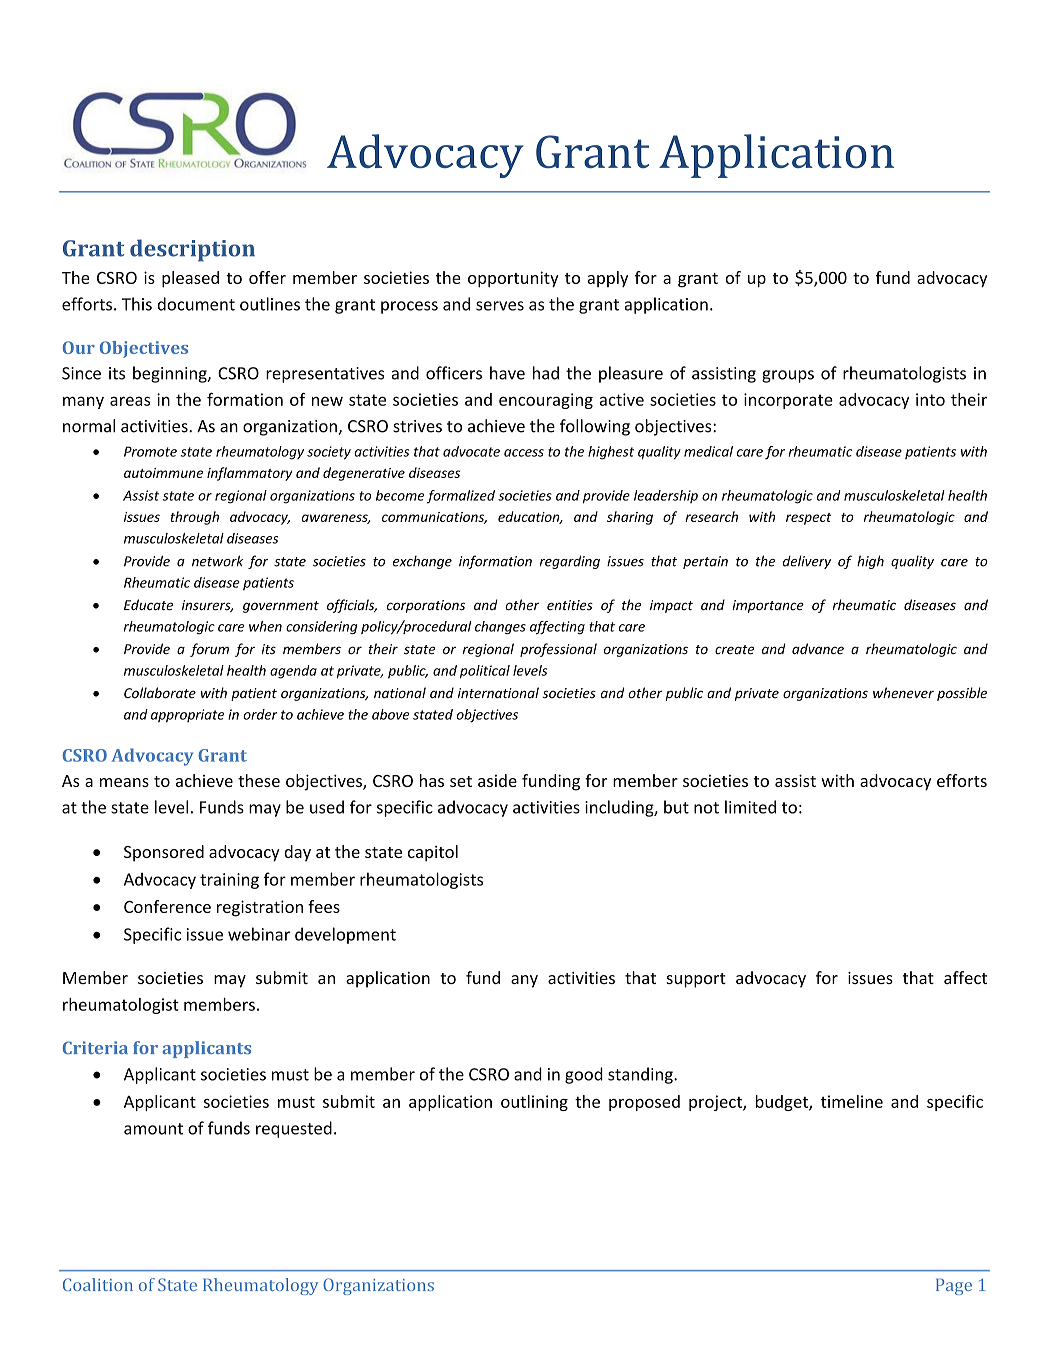 Image resolution: width=1049 pixels, height=1357 pixels. Describe the element at coordinates (750, 807) in the page. I see `limited` at that location.
